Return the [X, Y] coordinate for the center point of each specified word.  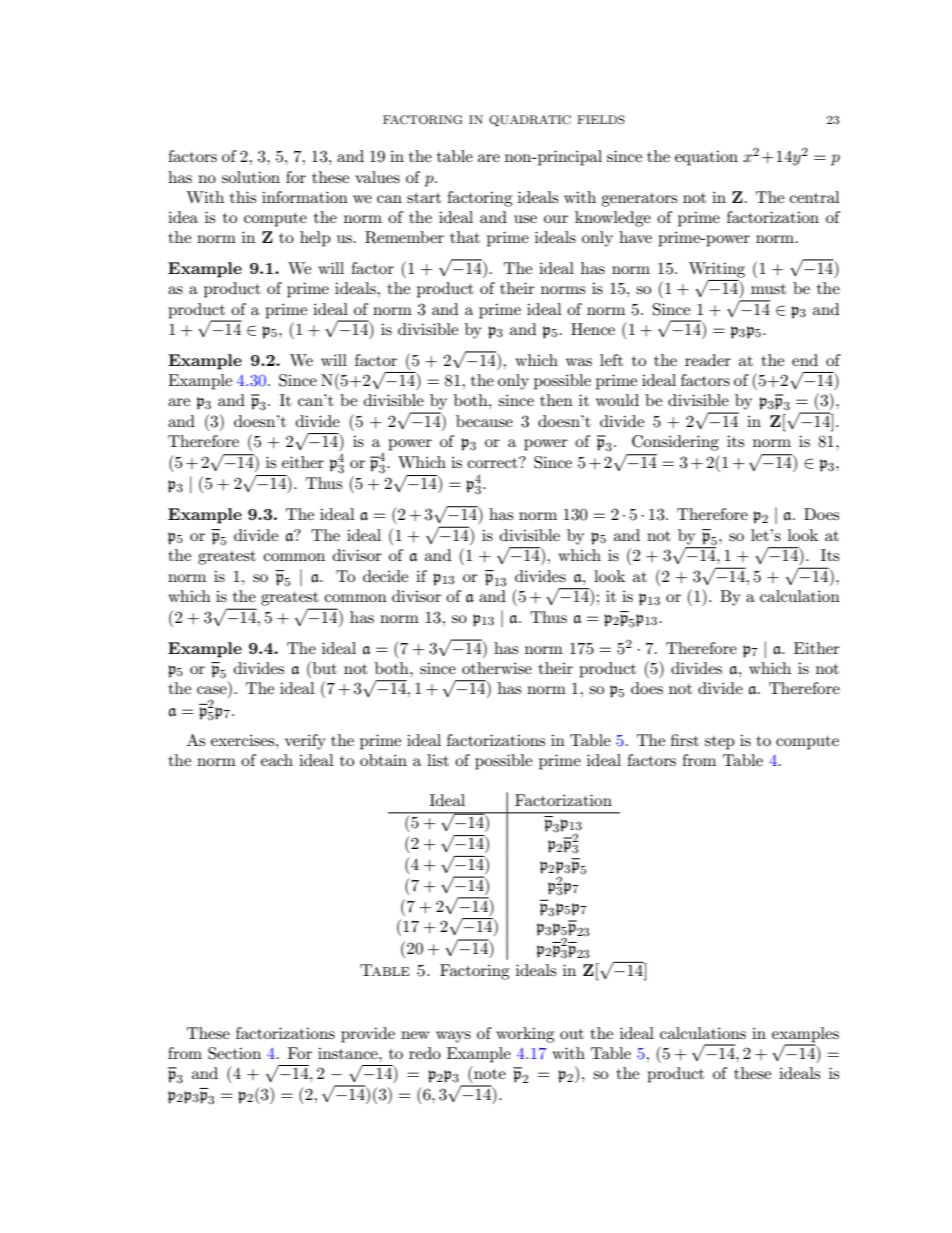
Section [234, 1053]
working [525, 1035]
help [315, 239]
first [685, 740]
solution [251, 177]
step [720, 743]
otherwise [497, 668]
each [277, 760]
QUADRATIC [530, 121]
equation [706, 158]
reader [708, 360]
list [438, 760]
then [556, 400]
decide [385, 576]
